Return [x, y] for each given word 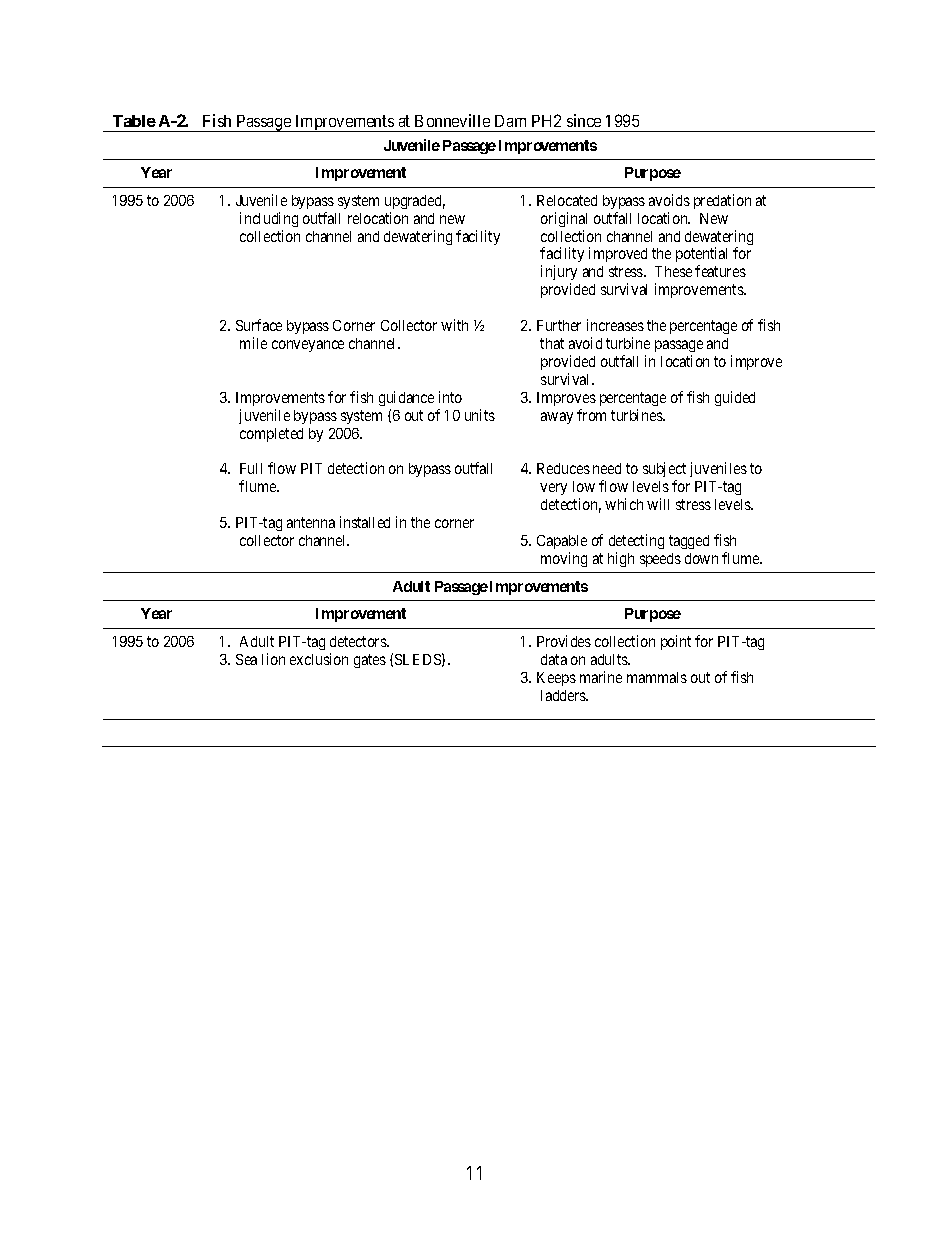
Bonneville [452, 120]
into [450, 397]
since [584, 120]
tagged [689, 542]
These [673, 271]
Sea [246, 659]
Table [134, 121]
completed [271, 435]
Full [251, 468]
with [454, 325]
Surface [259, 325]
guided [735, 398]
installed [365, 522]
